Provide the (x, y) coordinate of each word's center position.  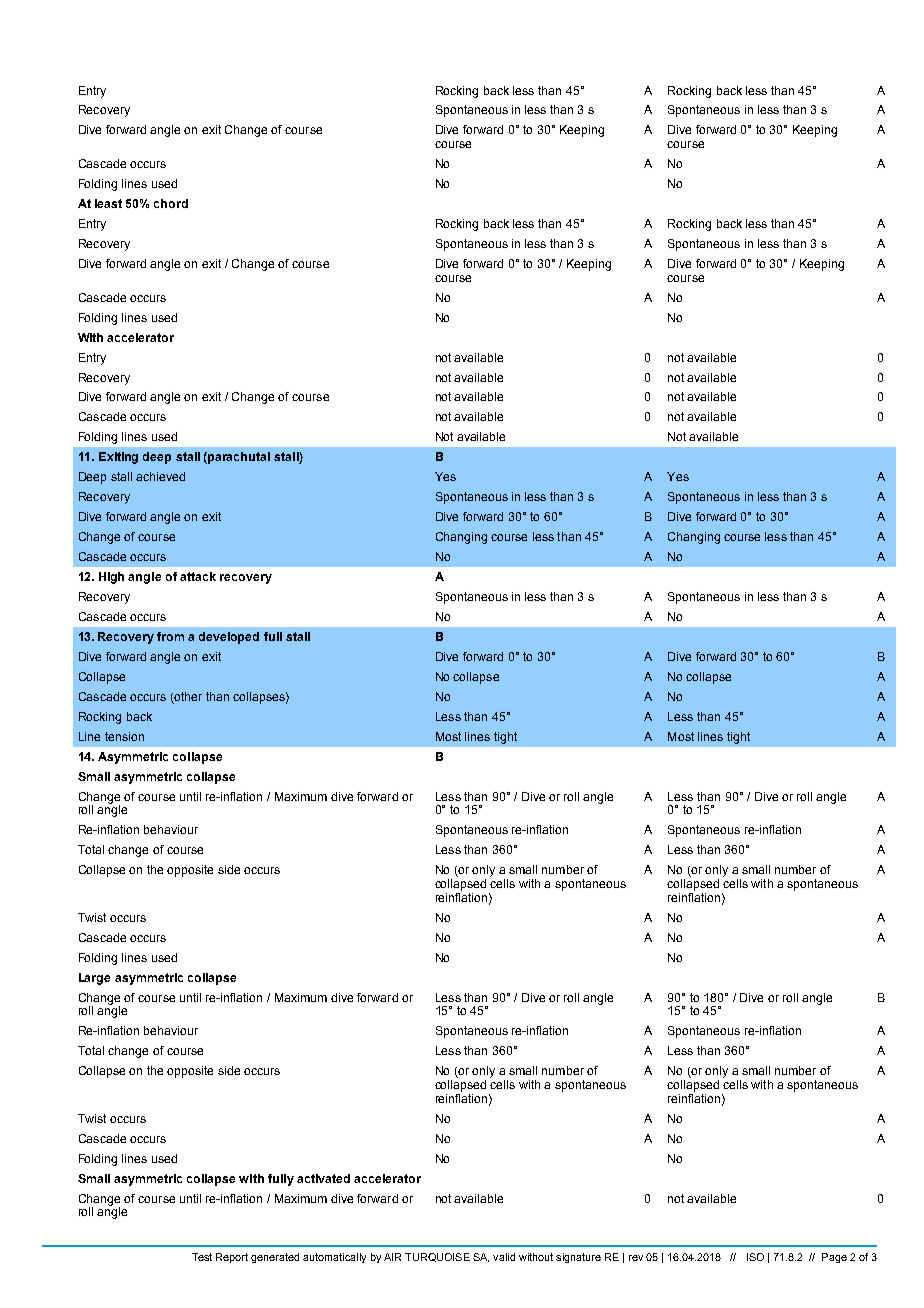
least (108, 203)
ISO (755, 1257)
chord (171, 203)
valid (504, 1257)
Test (202, 1257)
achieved (160, 476)
